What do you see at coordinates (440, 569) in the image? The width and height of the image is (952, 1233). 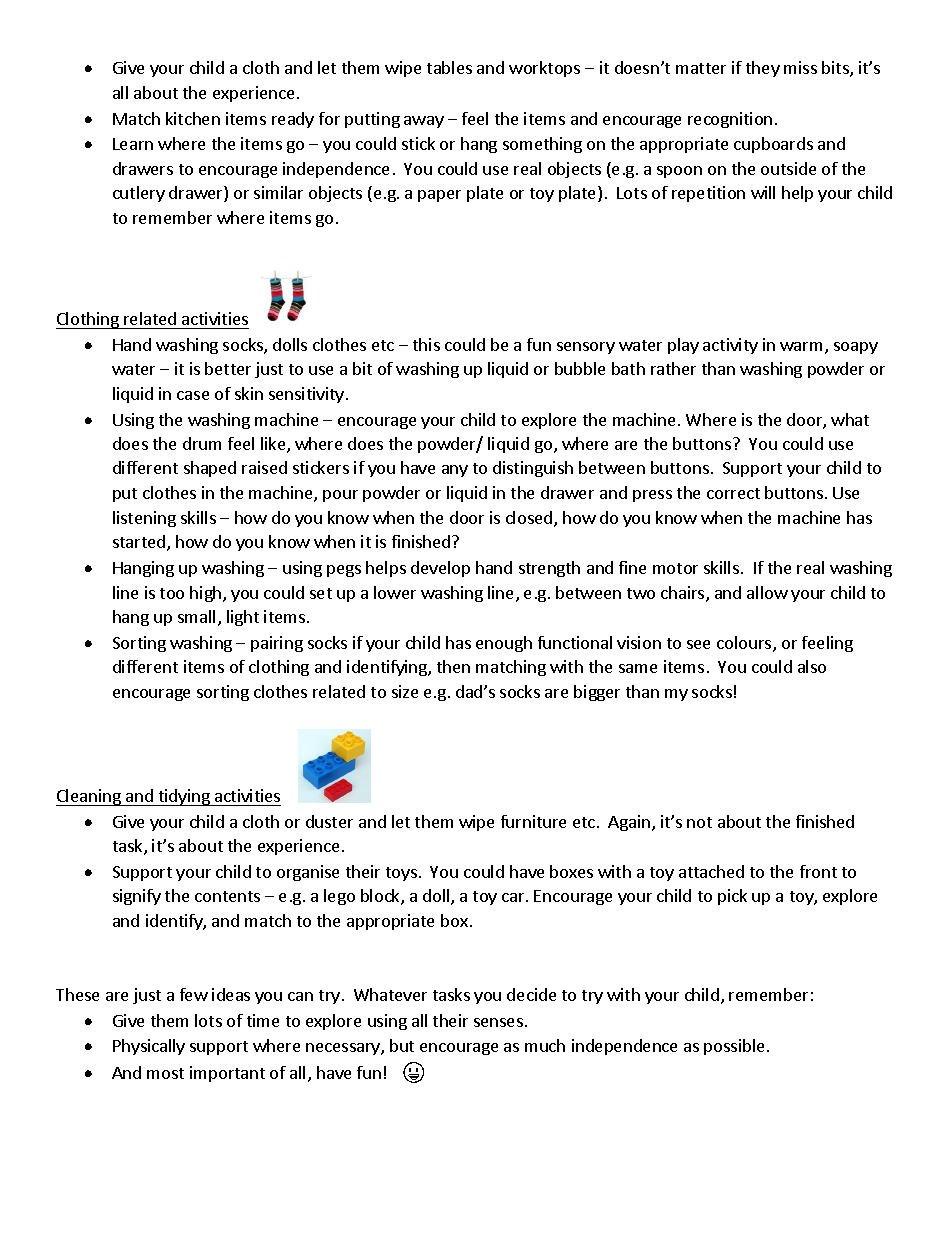 I see `develop` at bounding box center [440, 569].
